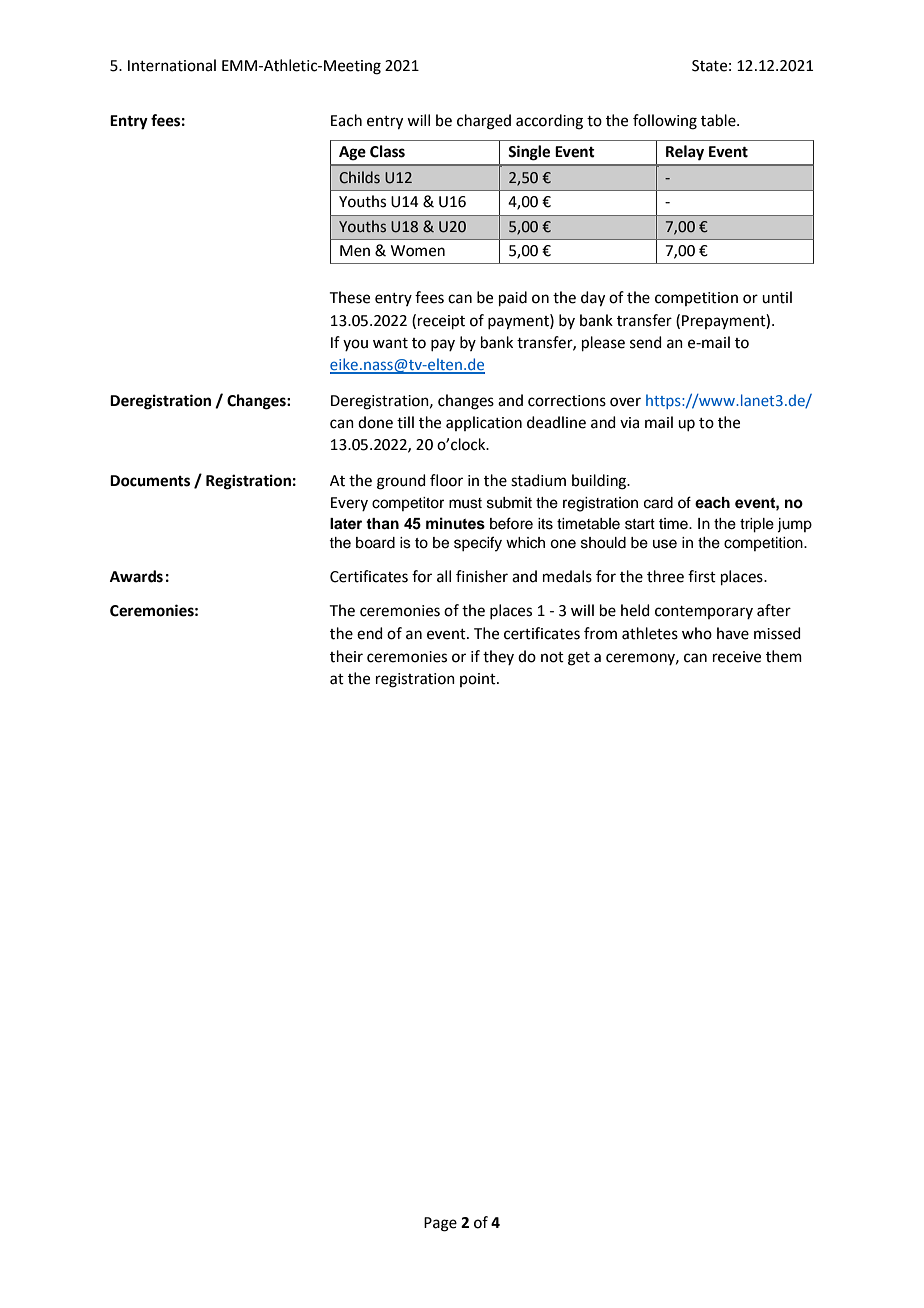  Describe the element at coordinates (484, 122) in the page. I see `charged` at that location.
